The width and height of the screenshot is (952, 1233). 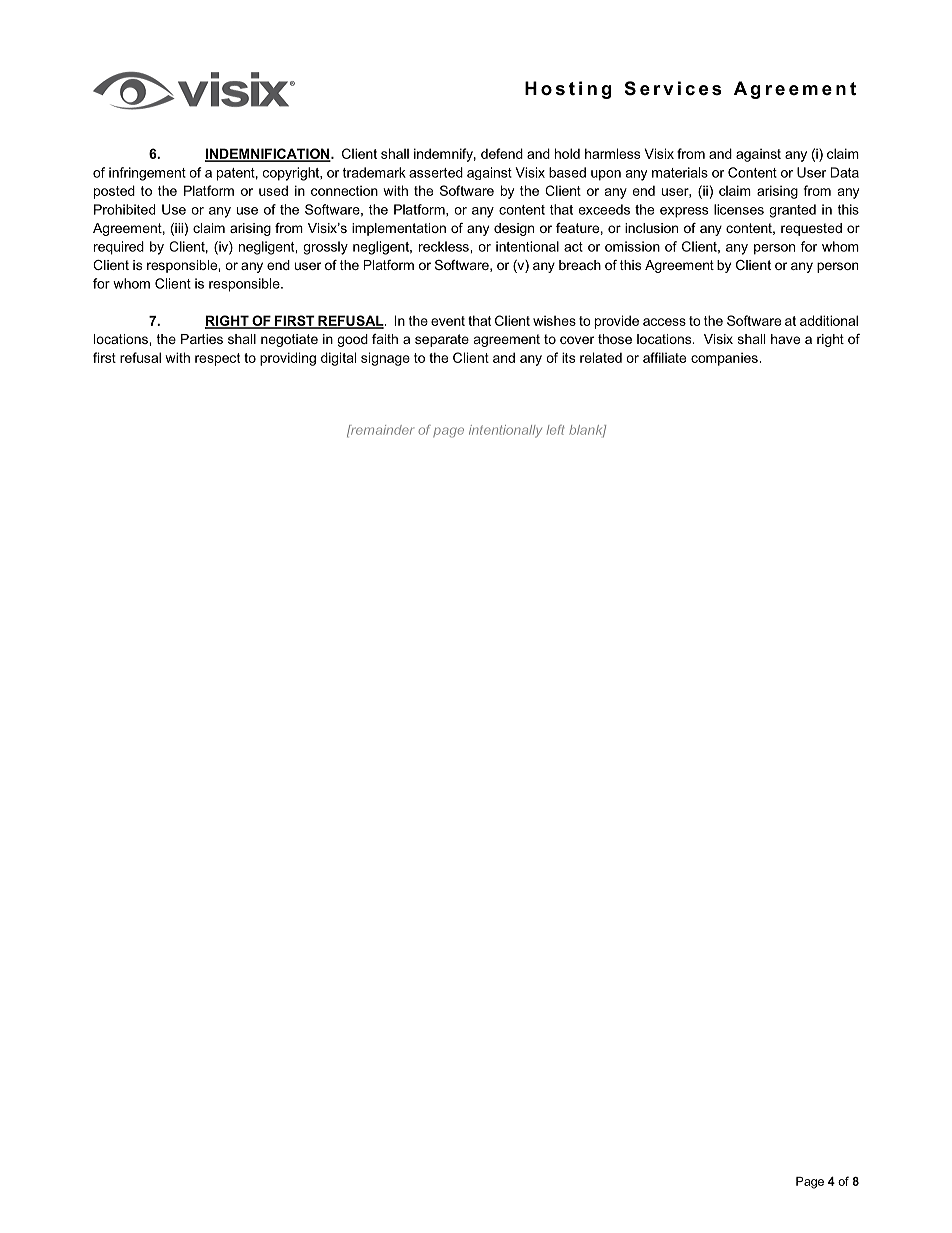 What do you see at coordinates (445, 246) in the screenshot?
I see `reckless` at bounding box center [445, 246].
